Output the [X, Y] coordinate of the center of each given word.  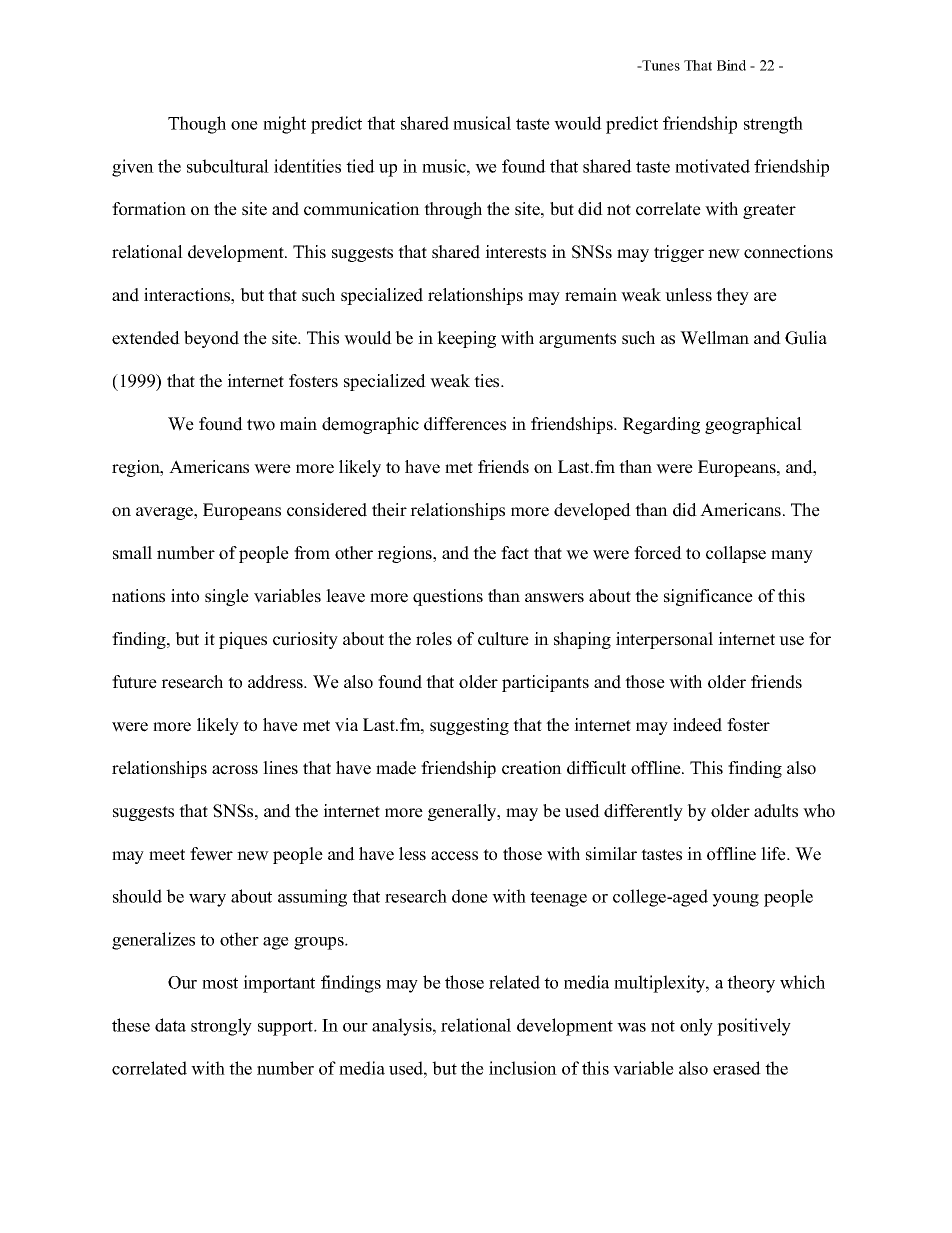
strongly [221, 1027]
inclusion [523, 1068]
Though [197, 125]
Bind [731, 65]
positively [754, 1027]
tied [360, 166]
